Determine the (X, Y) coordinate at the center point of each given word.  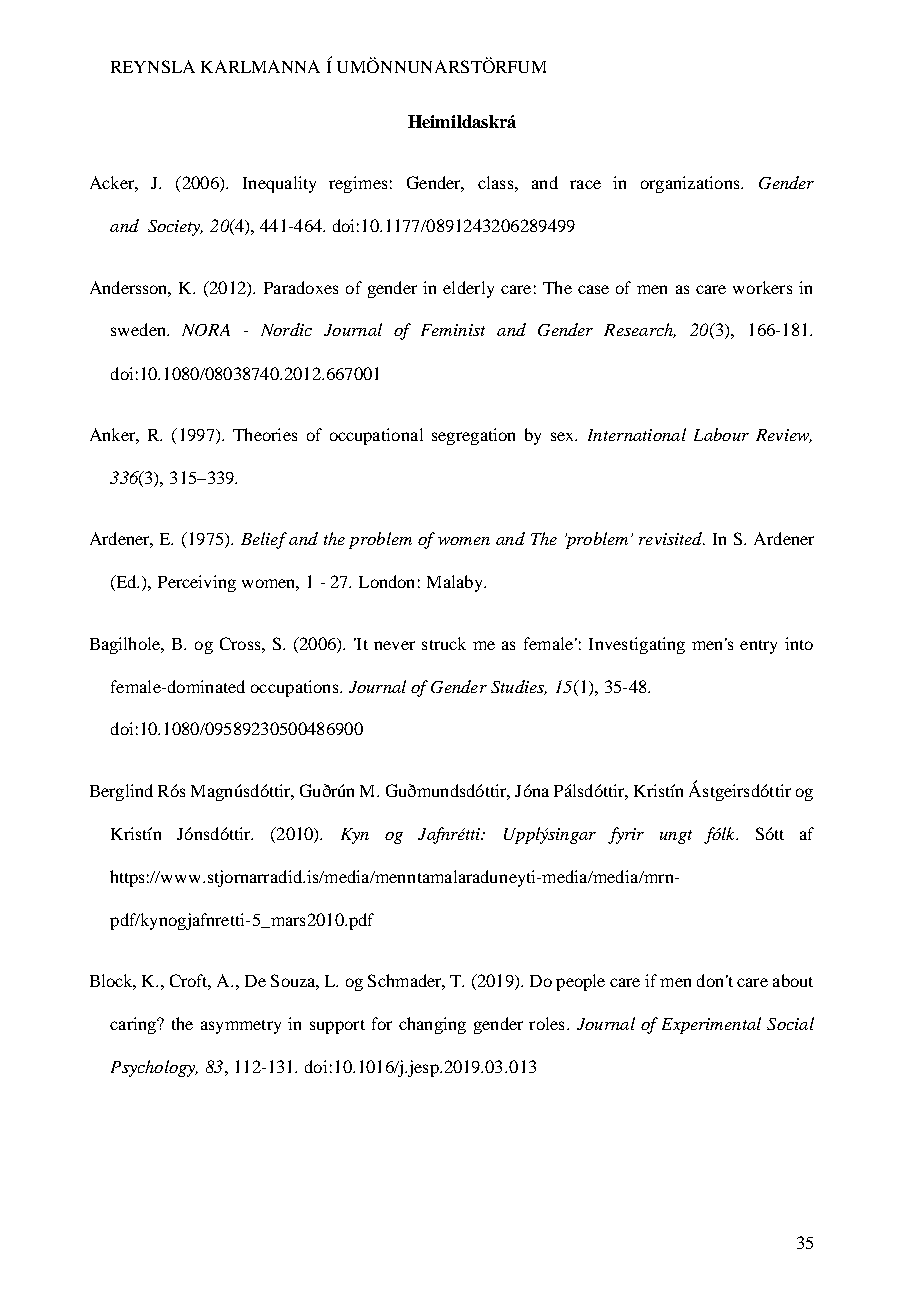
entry (758, 647)
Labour (721, 434)
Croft (190, 982)
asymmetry (241, 1027)
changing (432, 1025)
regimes (358, 184)
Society (175, 228)
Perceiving (197, 583)
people (580, 982)
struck (444, 643)
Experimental (711, 1025)
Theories (265, 434)
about (793, 980)
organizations (691, 184)
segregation (473, 436)
